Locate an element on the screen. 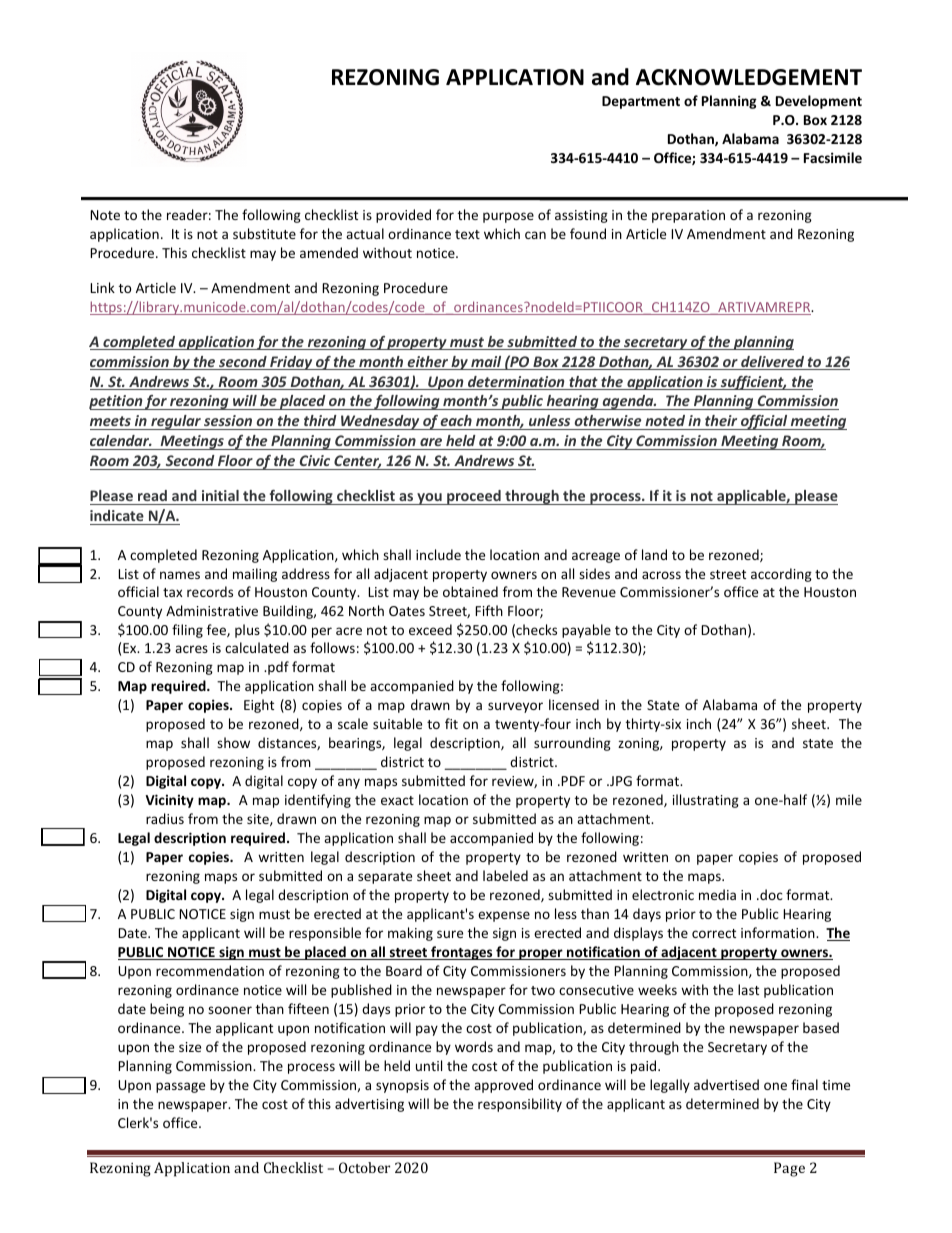 The height and width of the screenshot is (1233, 952). approved is located at coordinates (503, 1086).
